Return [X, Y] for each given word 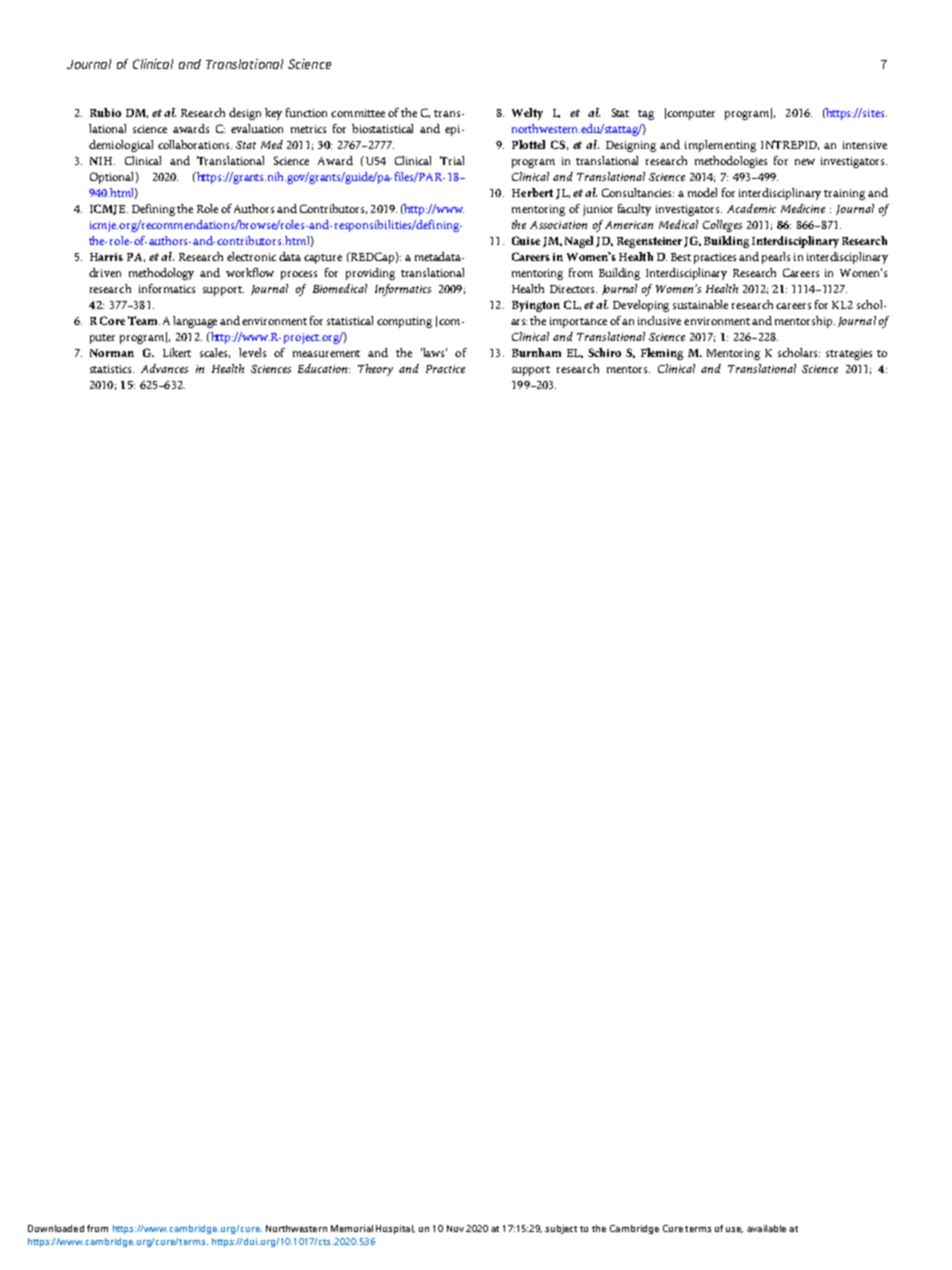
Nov [455, 1228]
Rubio [105, 112]
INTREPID [790, 145]
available [766, 1228]
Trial [452, 160]
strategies [849, 354]
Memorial [352, 1228]
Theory [375, 370]
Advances [164, 368]
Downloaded [56, 1228]
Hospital [395, 1229]
